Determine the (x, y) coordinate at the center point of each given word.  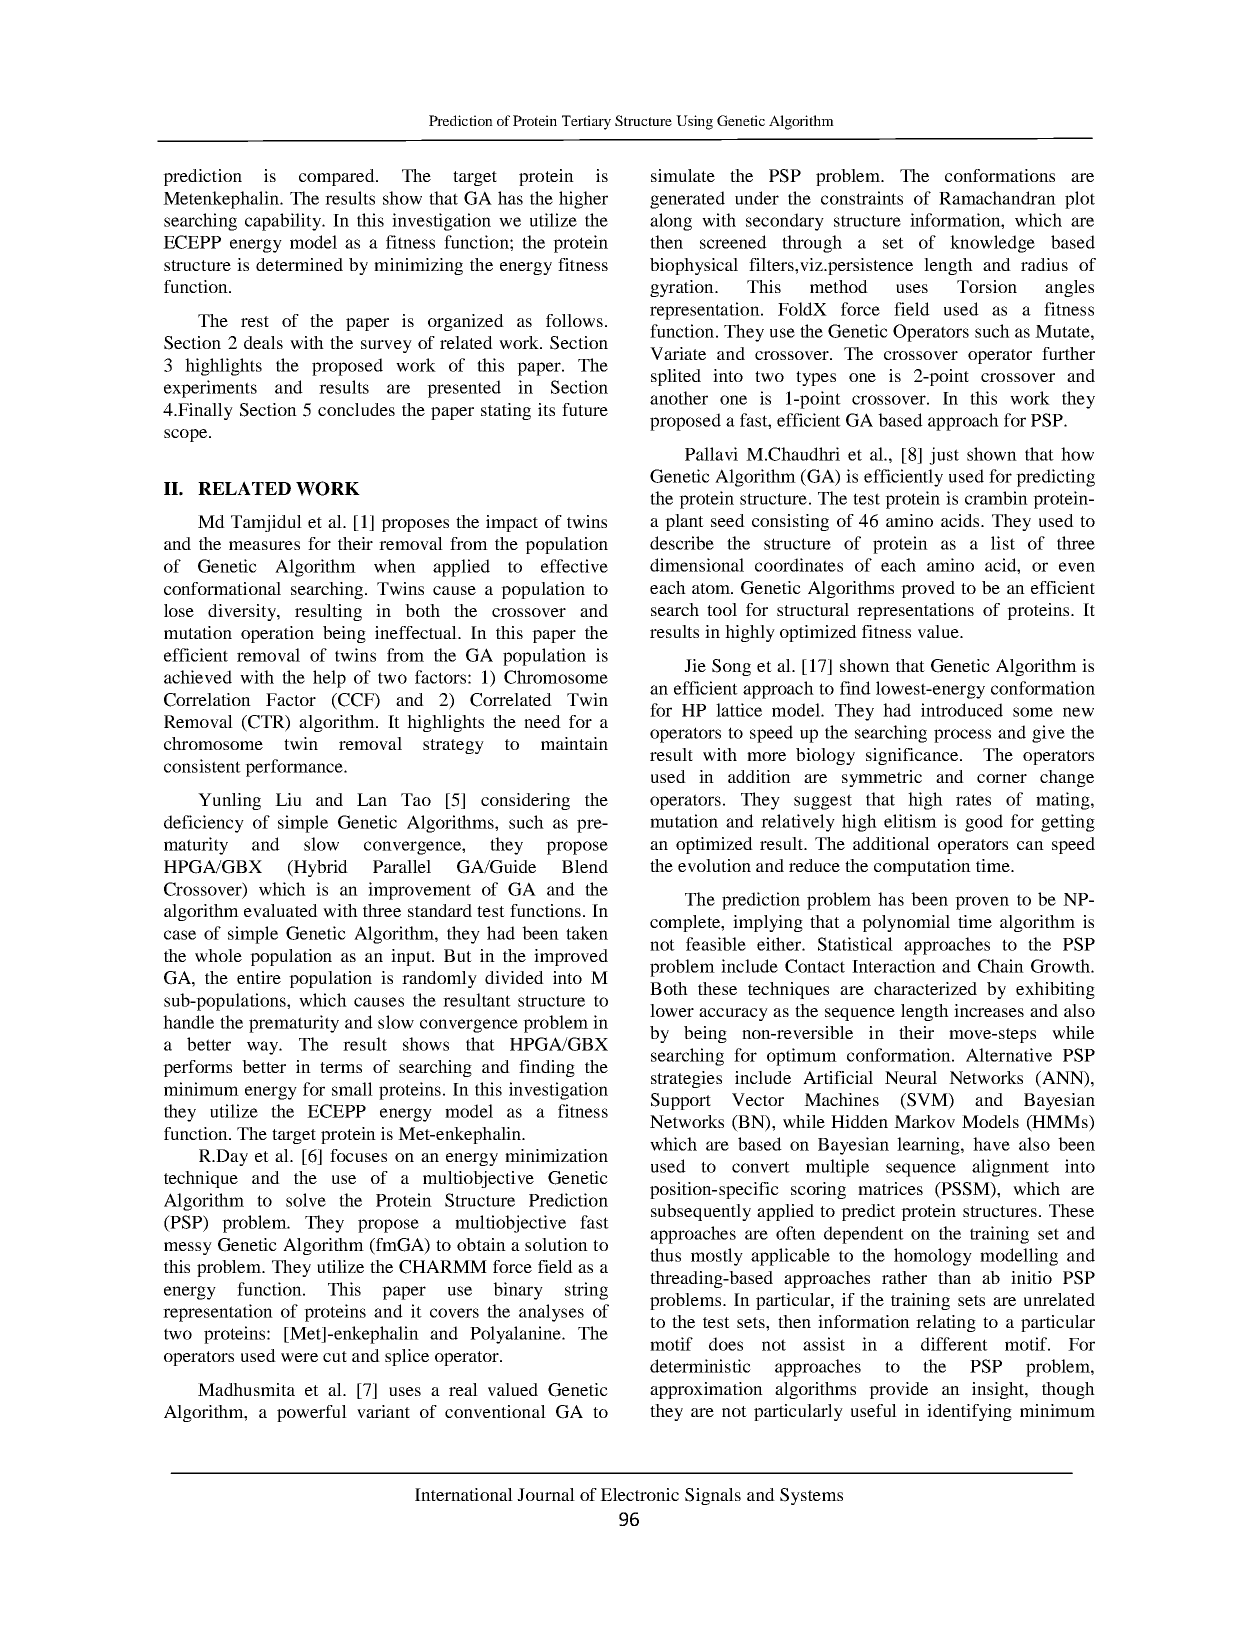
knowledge (992, 244)
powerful (312, 1413)
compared (338, 177)
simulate (683, 175)
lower (672, 1010)
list (1003, 543)
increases (989, 1010)
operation (277, 634)
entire (259, 977)
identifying (969, 1412)
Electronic (639, 1494)
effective (574, 566)
